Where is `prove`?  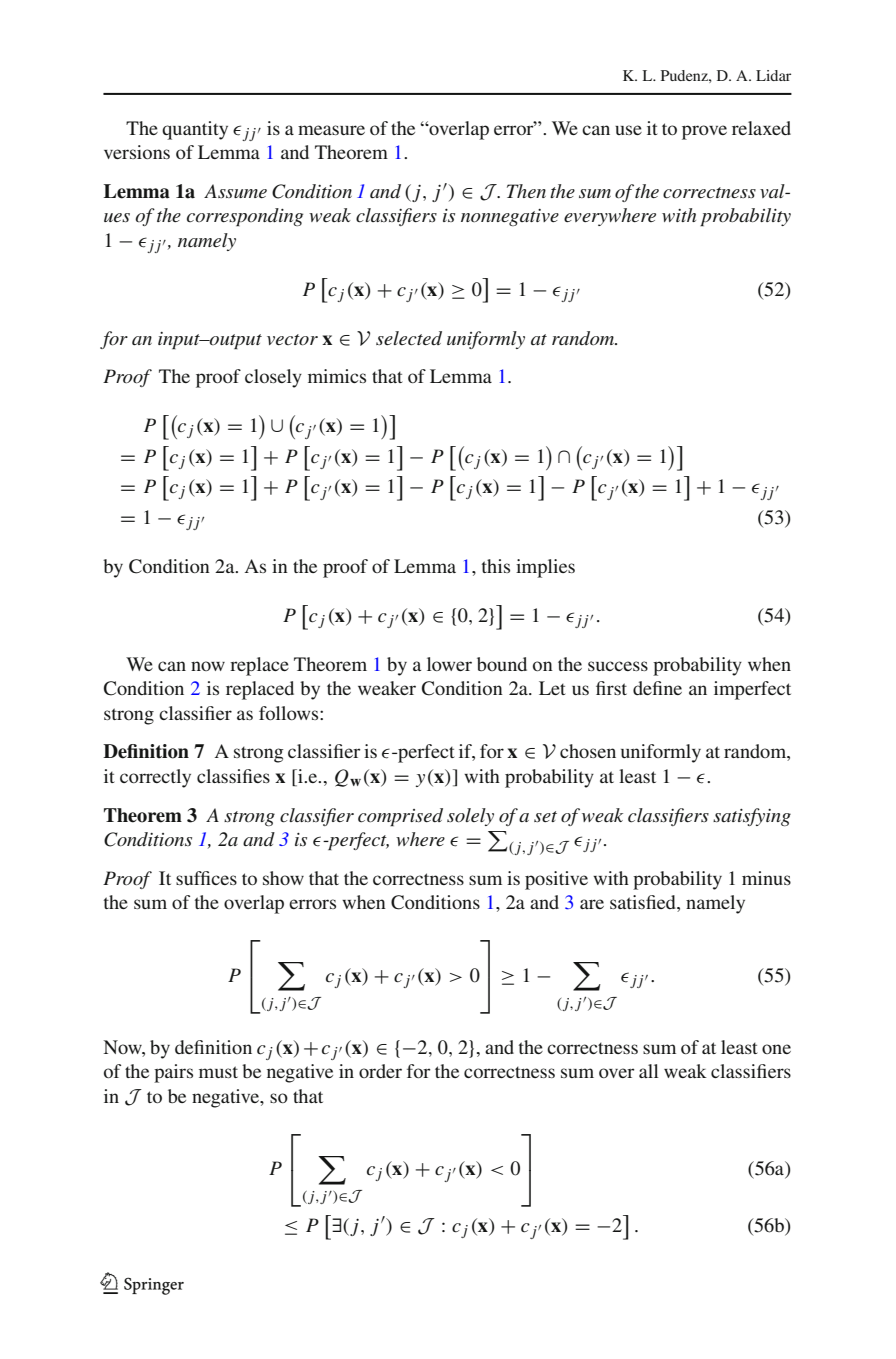
prove is located at coordinates (704, 132).
